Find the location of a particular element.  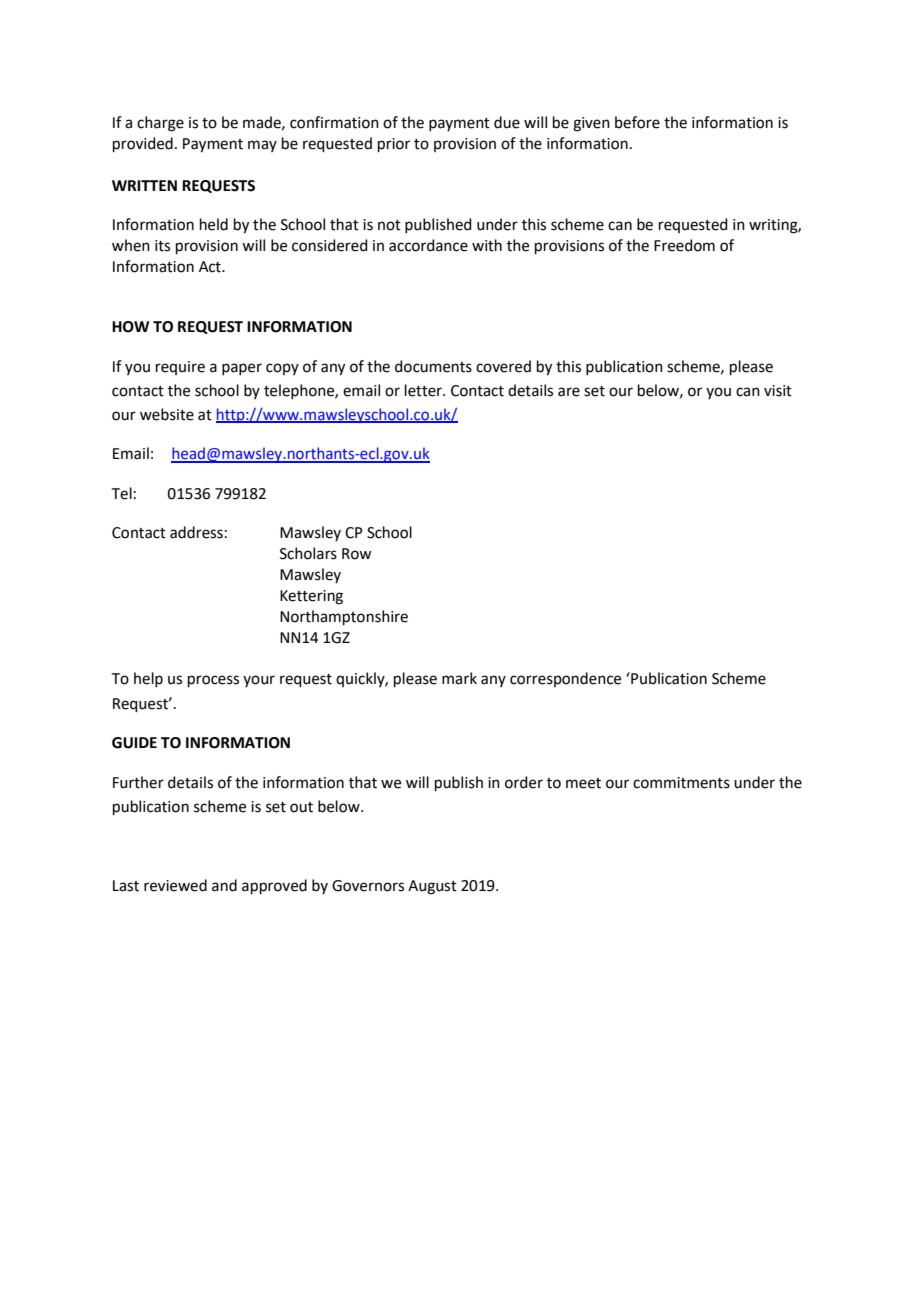

Row is located at coordinates (356, 554).
